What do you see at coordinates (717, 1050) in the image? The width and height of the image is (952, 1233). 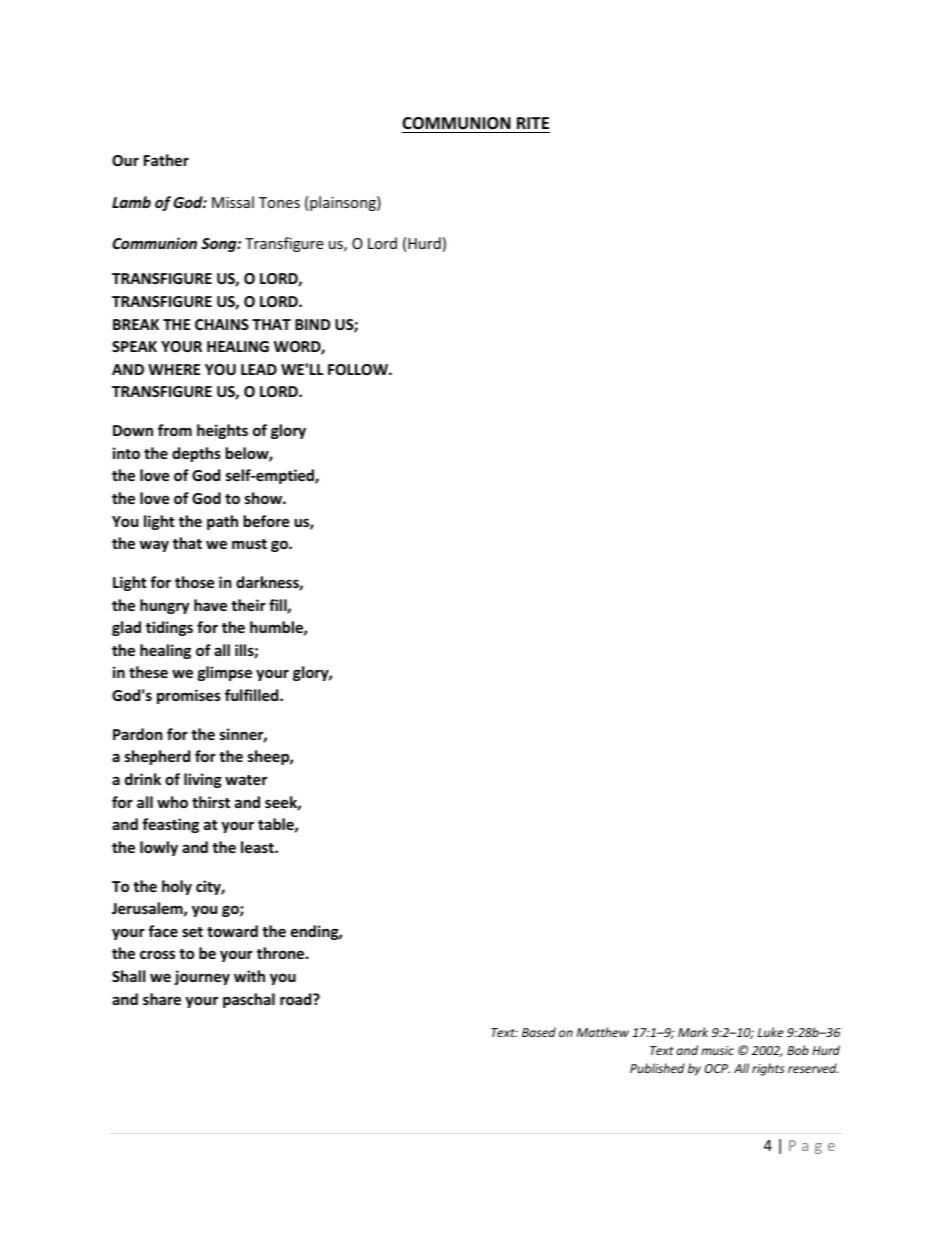 I see `music` at bounding box center [717, 1050].
